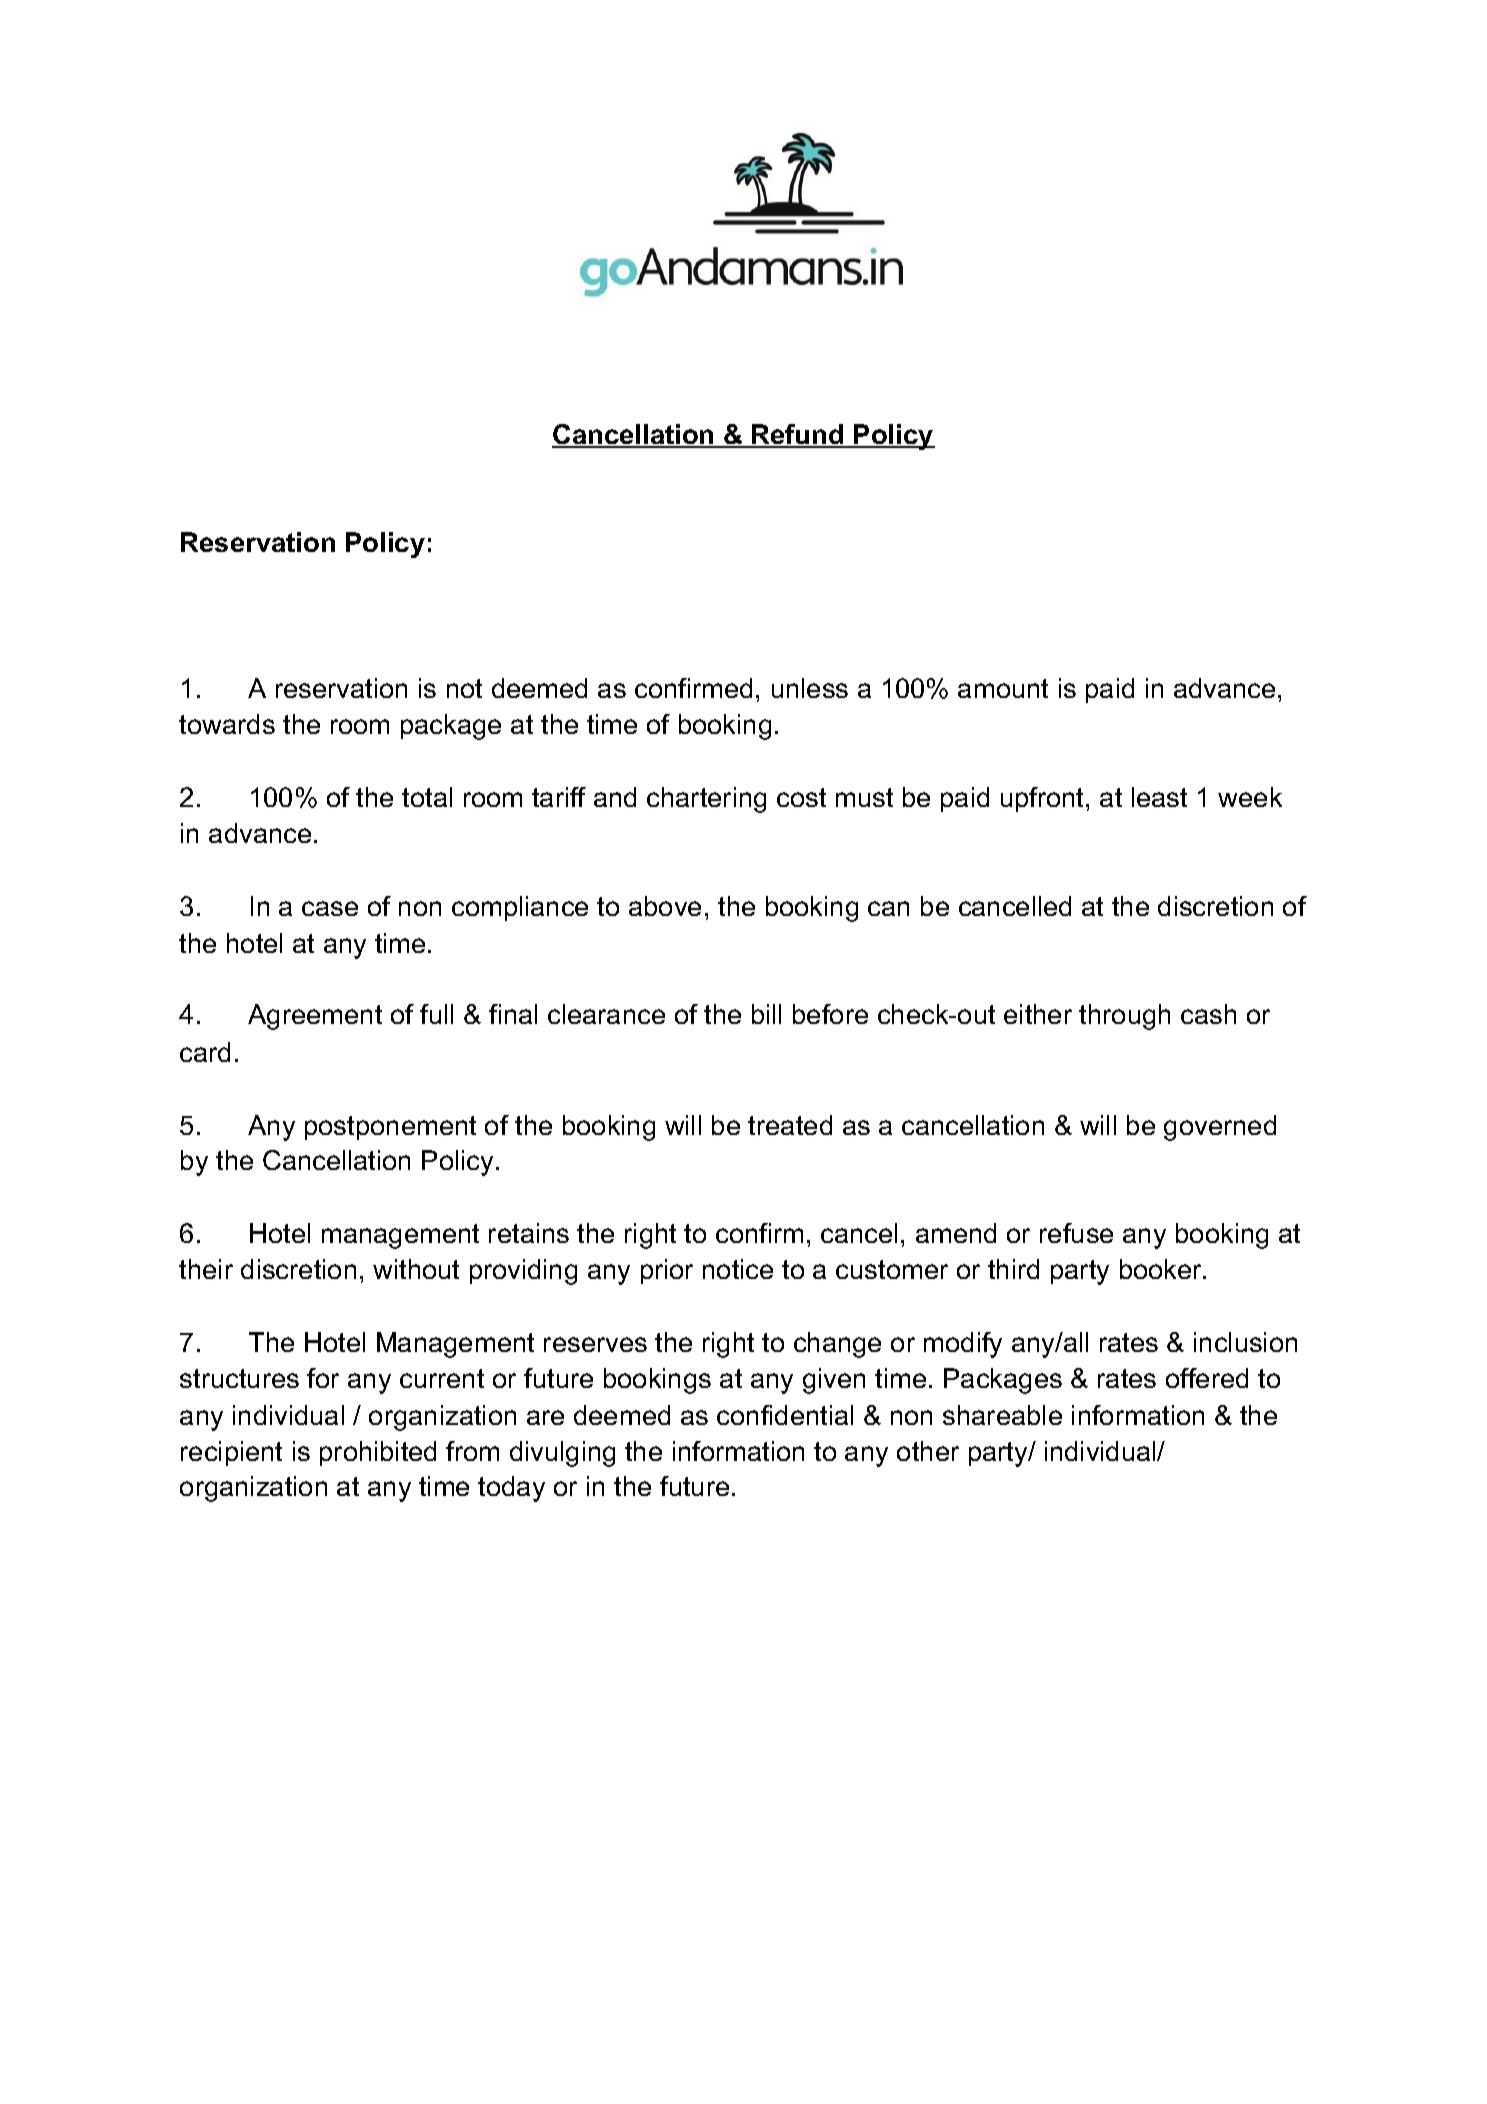 Image resolution: width=1487 pixels, height=2104 pixels. What do you see at coordinates (785, 1415) in the screenshot?
I see `confidential` at bounding box center [785, 1415].
